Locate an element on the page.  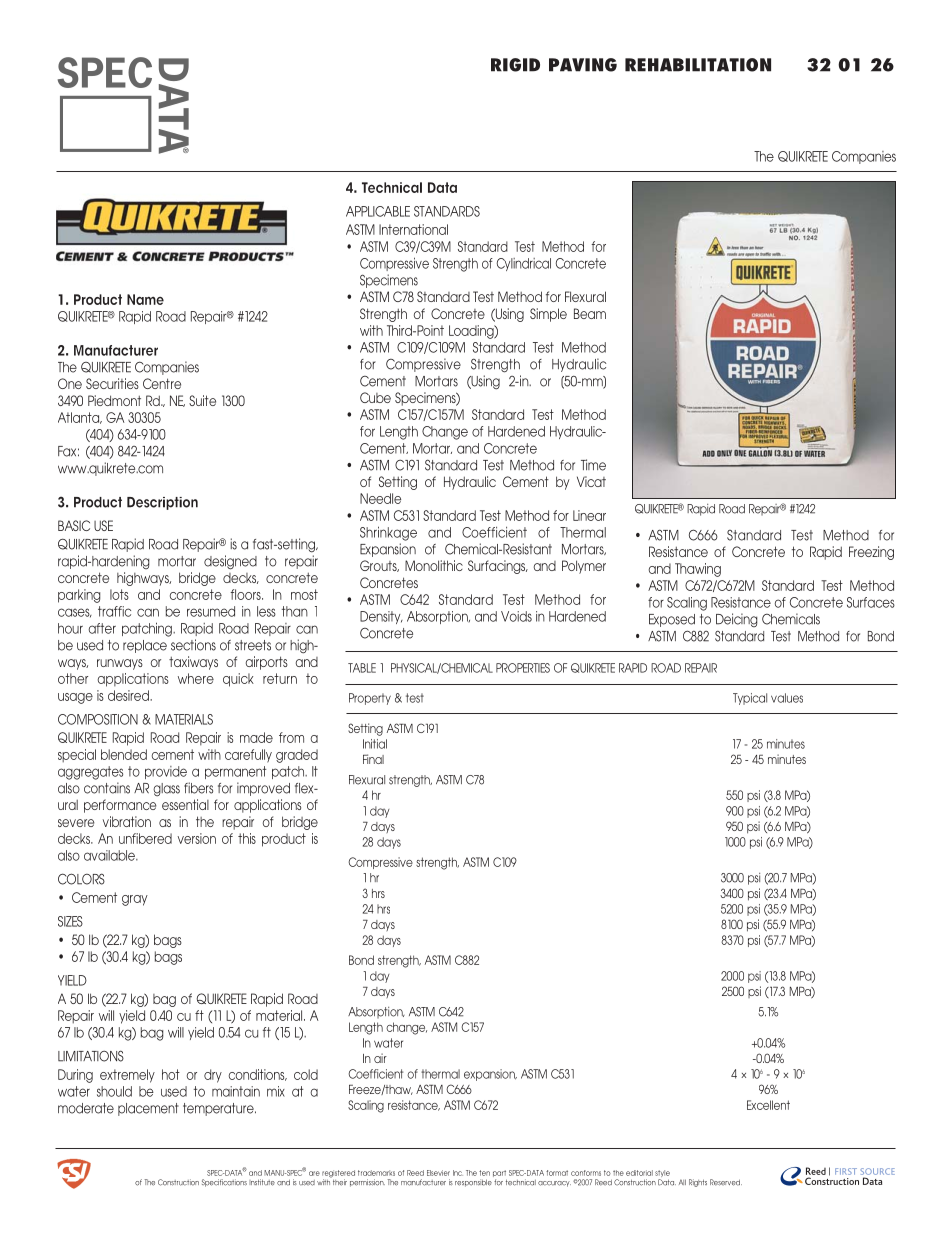
REHABILITATION is located at coordinates (698, 65).
